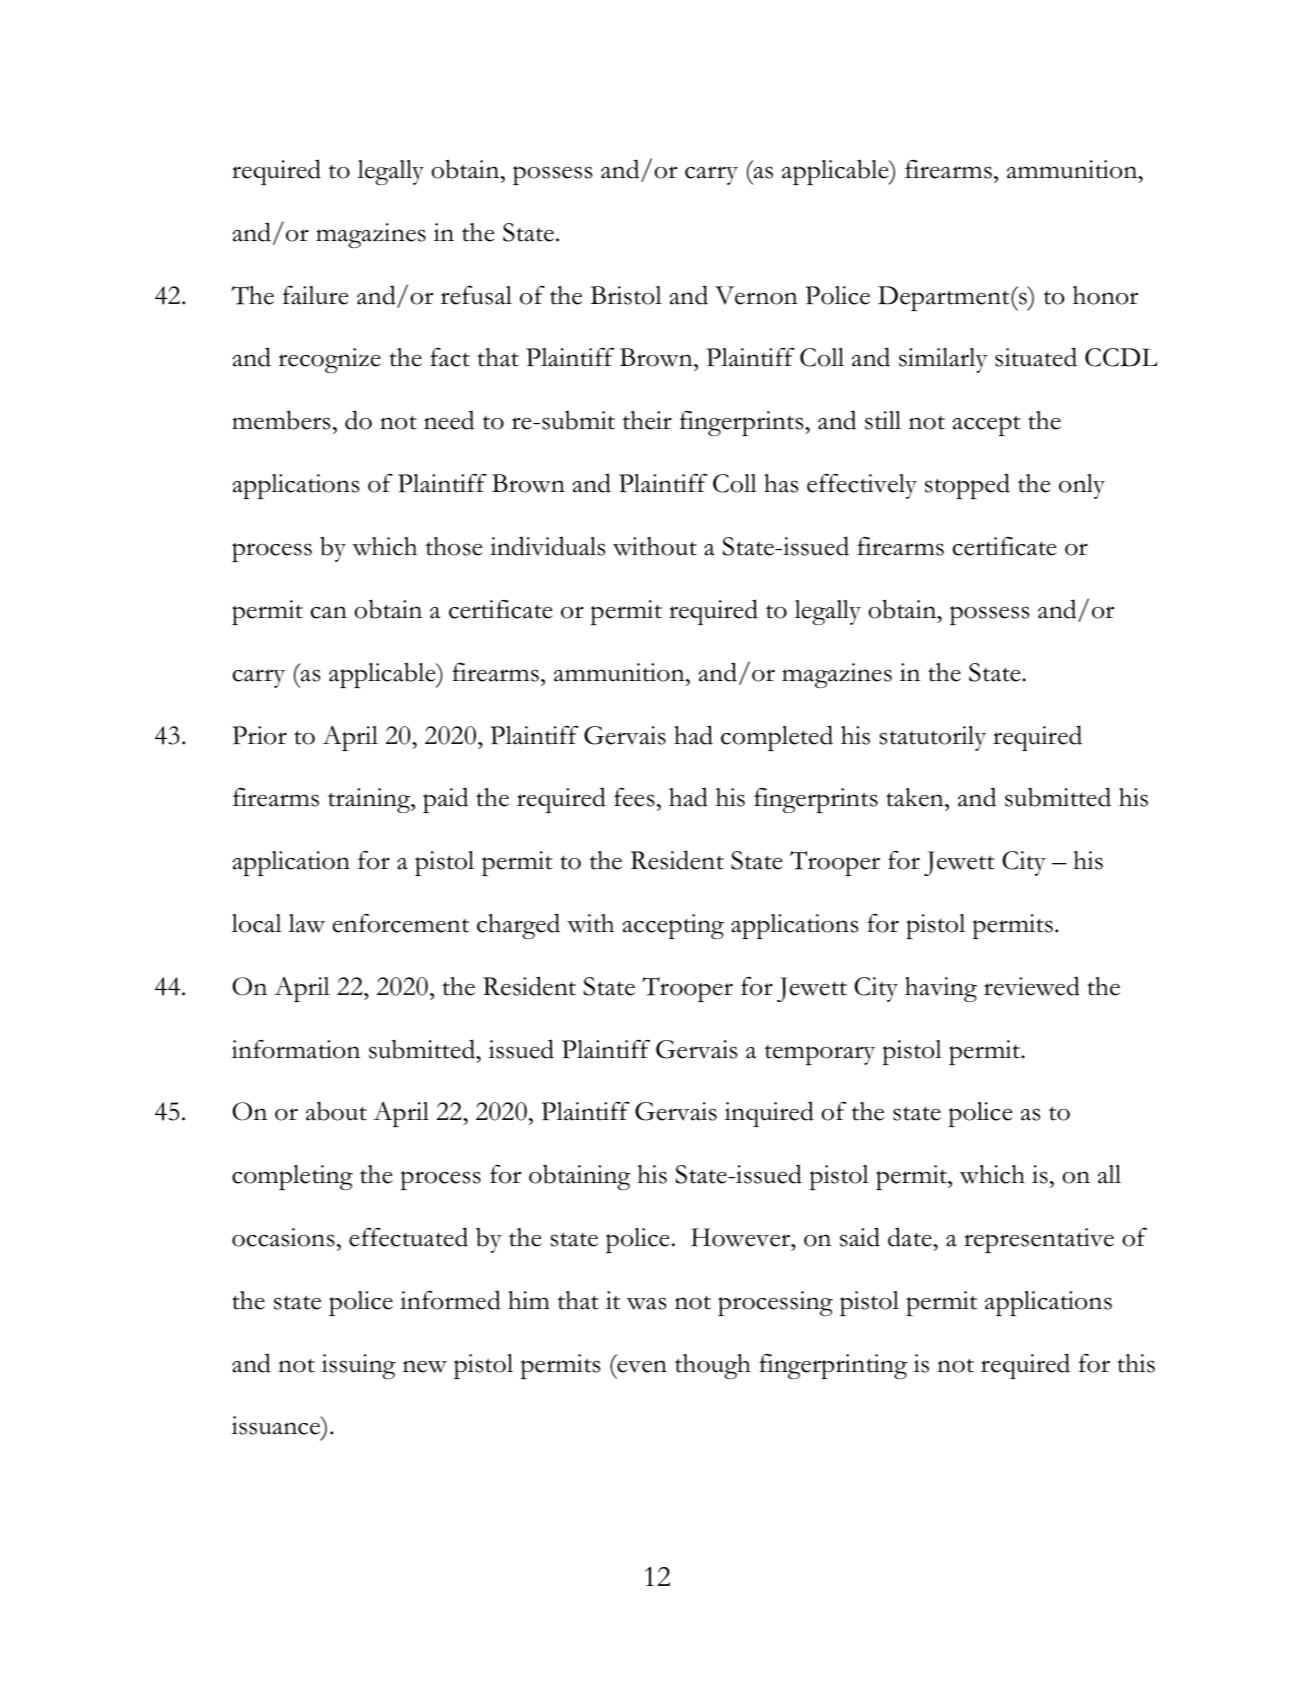  What do you see at coordinates (634, 797) in the screenshot?
I see `fees` at bounding box center [634, 797].
